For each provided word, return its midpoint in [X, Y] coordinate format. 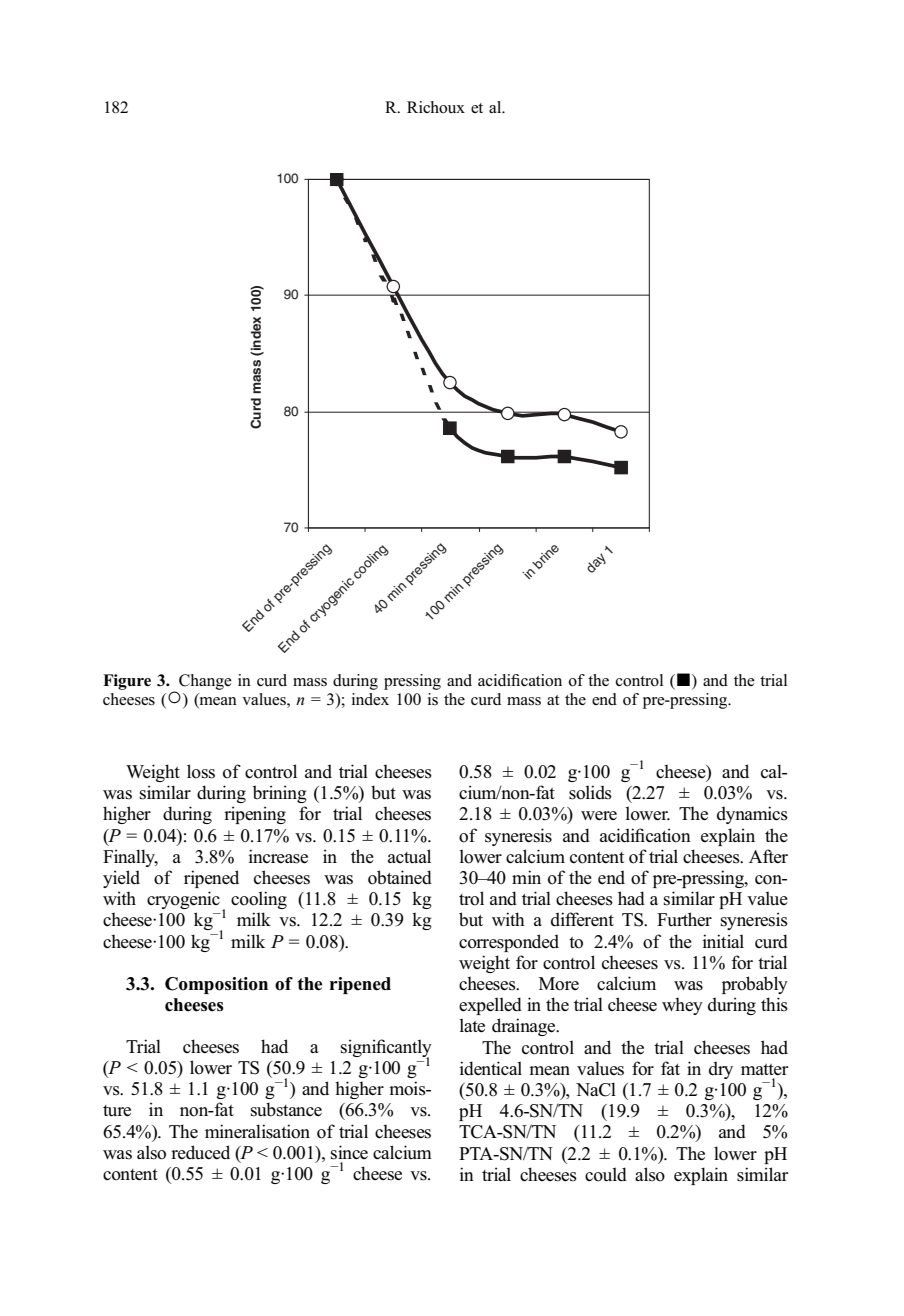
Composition [216, 985]
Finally [130, 858]
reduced [200, 1152]
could [606, 1174]
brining [280, 794]
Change [205, 682]
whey [682, 1006]
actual [409, 856]
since [349, 1152]
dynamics [752, 815]
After [768, 856]
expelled [490, 1006]
